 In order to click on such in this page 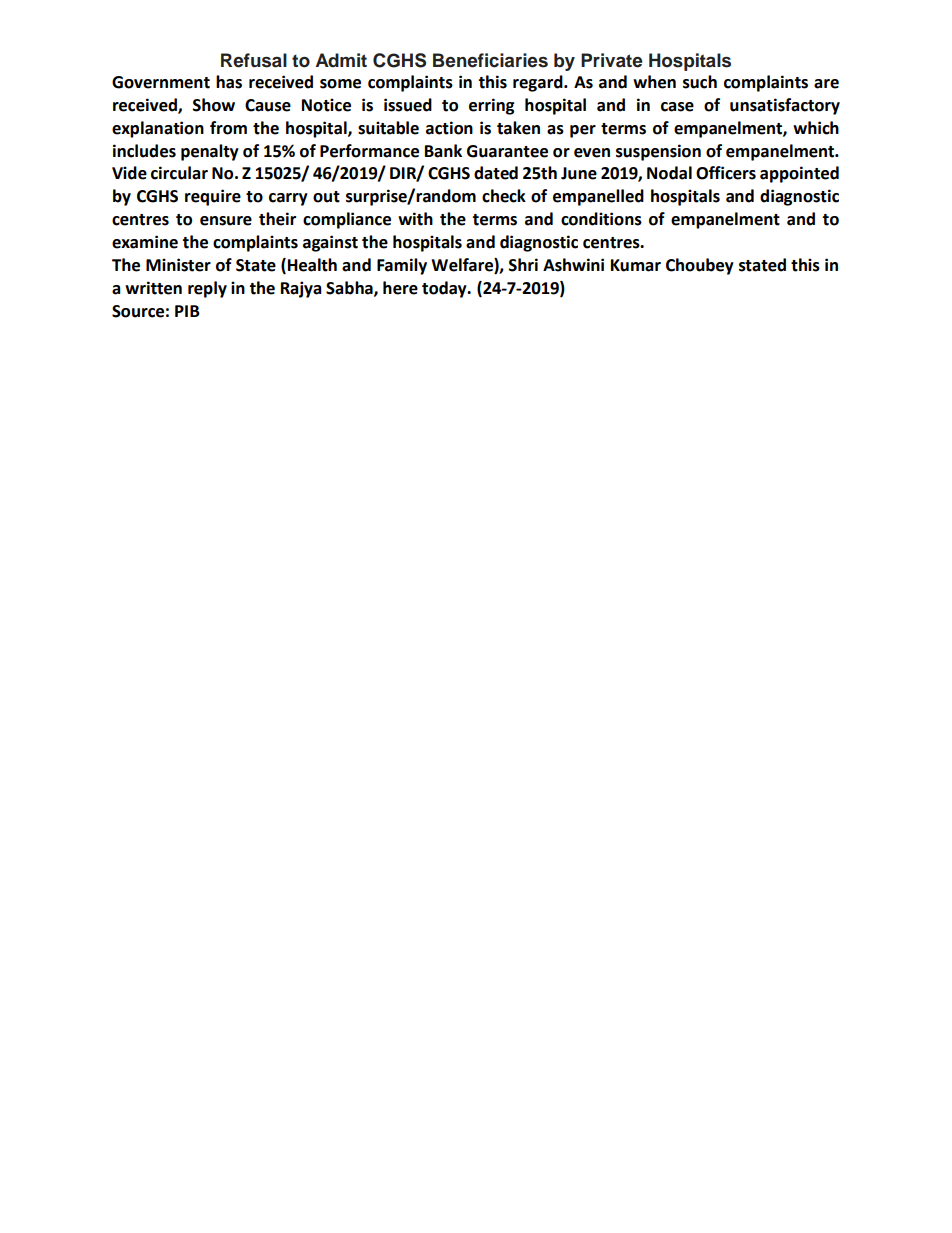, I will do `click(700, 82)`.
